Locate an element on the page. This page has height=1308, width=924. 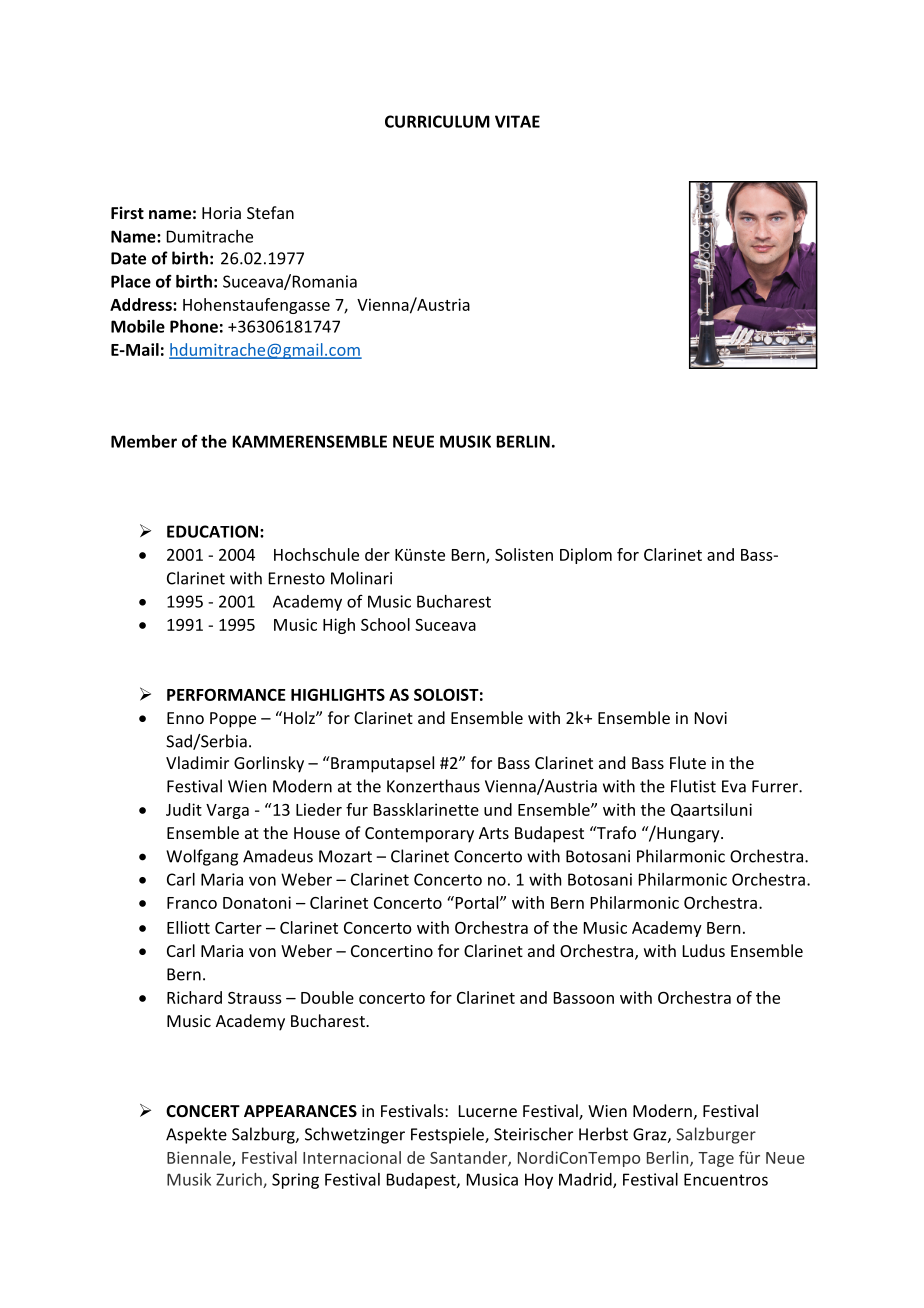
Zurich is located at coordinates (240, 1180).
